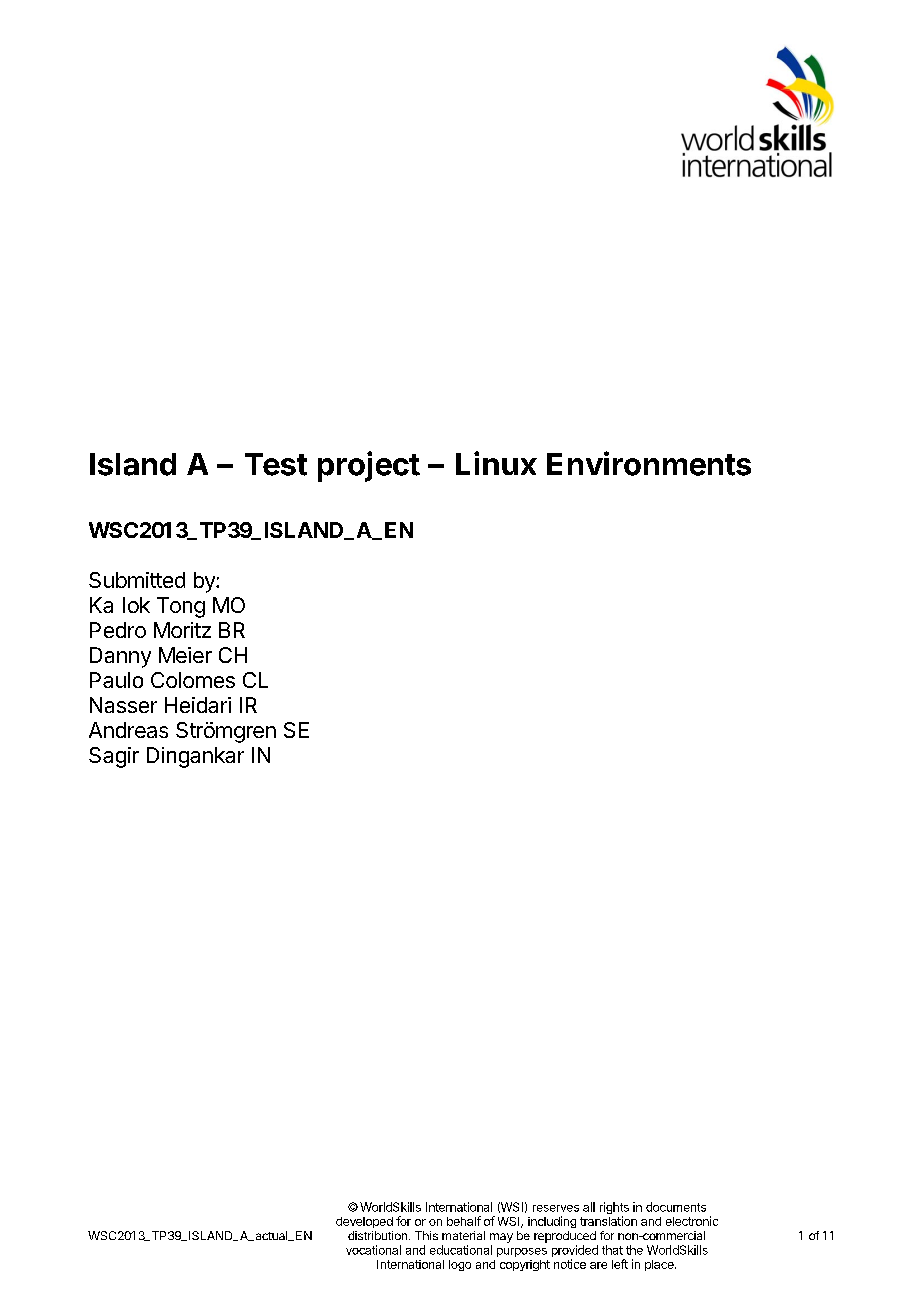  Describe the element at coordinates (123, 705) in the page. I see `Nasser` at that location.
